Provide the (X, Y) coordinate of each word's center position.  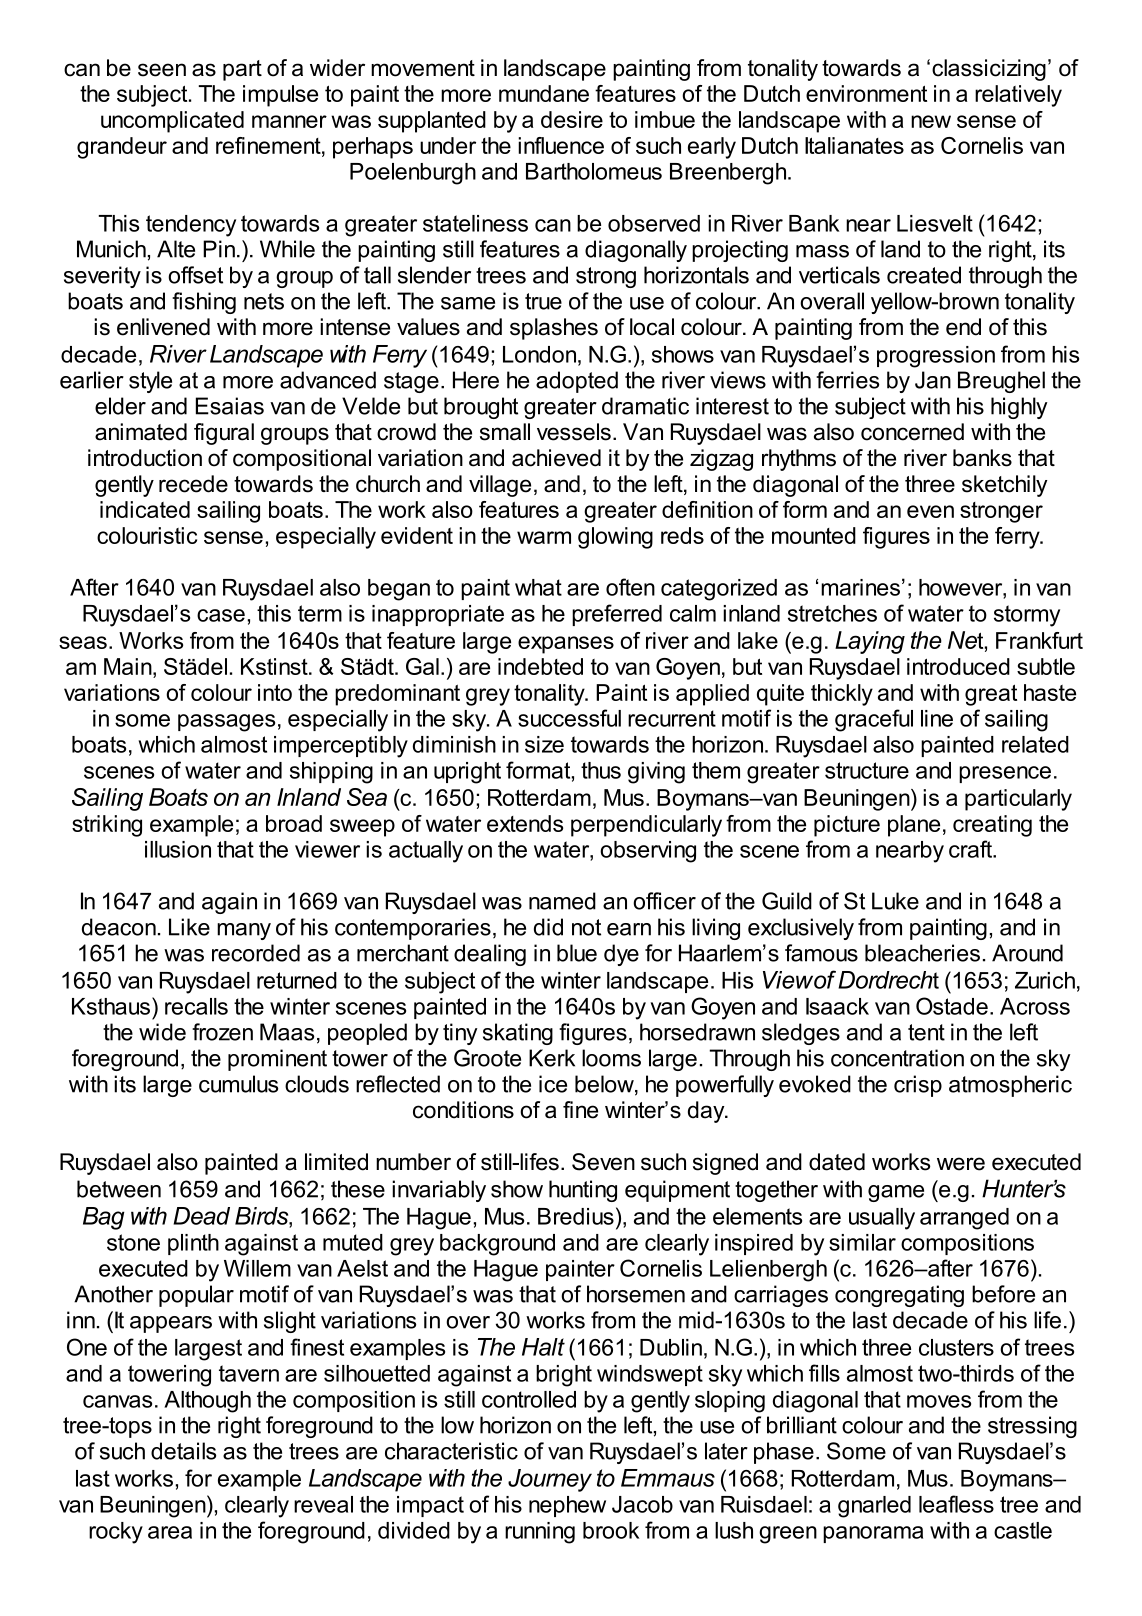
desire (572, 119)
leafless (956, 1504)
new (931, 121)
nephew (567, 1506)
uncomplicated (172, 122)
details (183, 1451)
